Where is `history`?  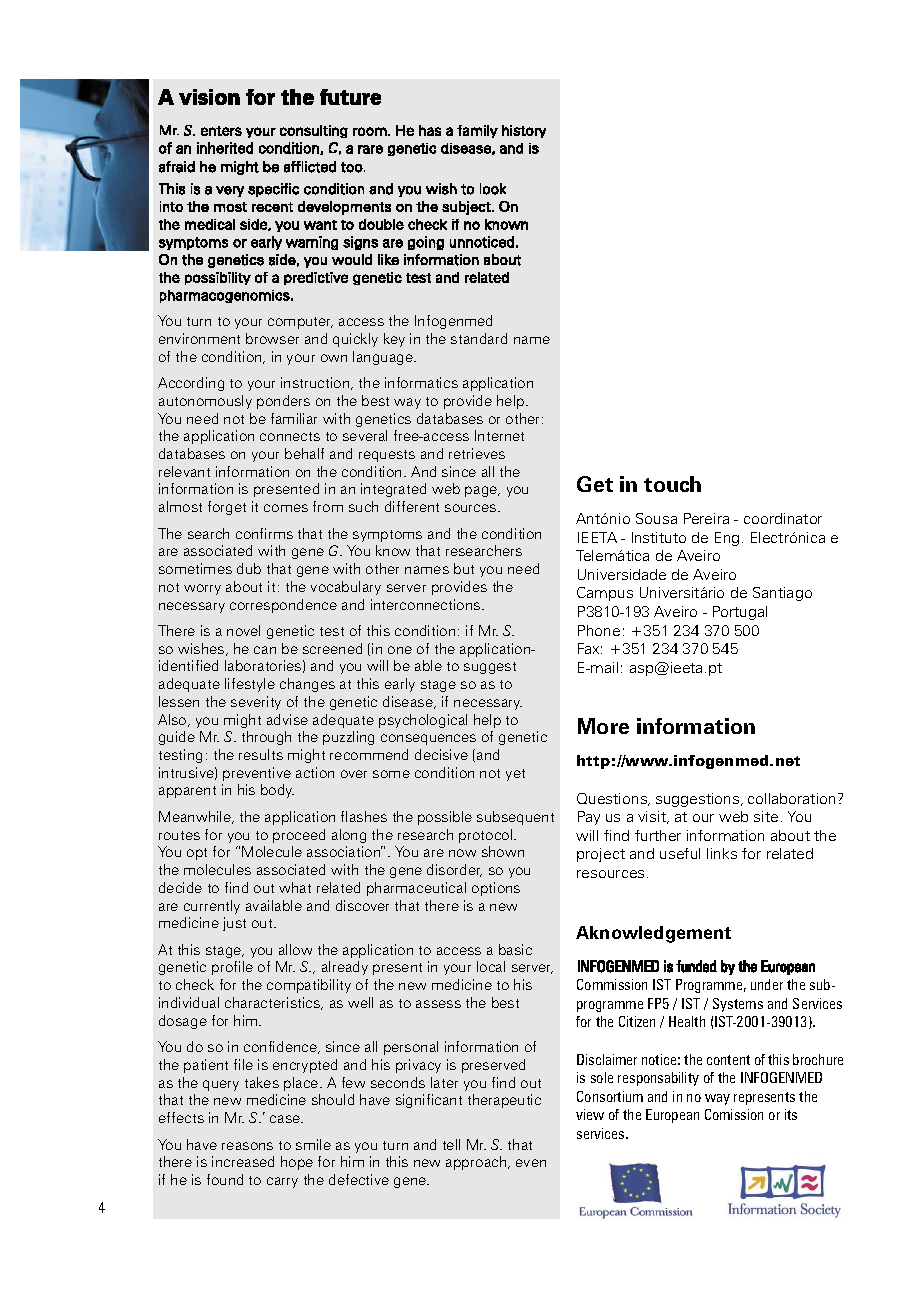 history is located at coordinates (524, 131).
